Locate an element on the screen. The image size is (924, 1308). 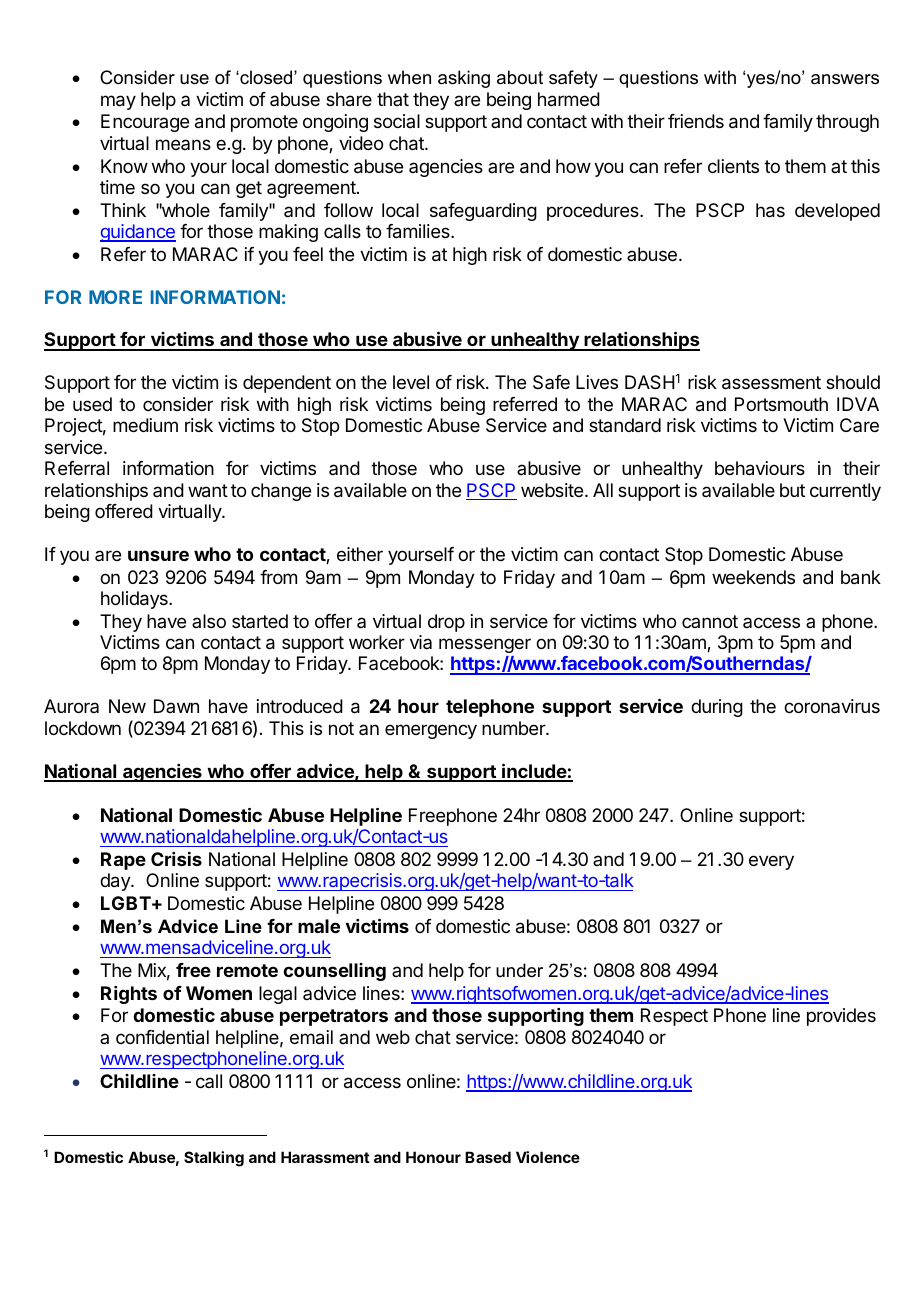
friends is located at coordinates (696, 121).
